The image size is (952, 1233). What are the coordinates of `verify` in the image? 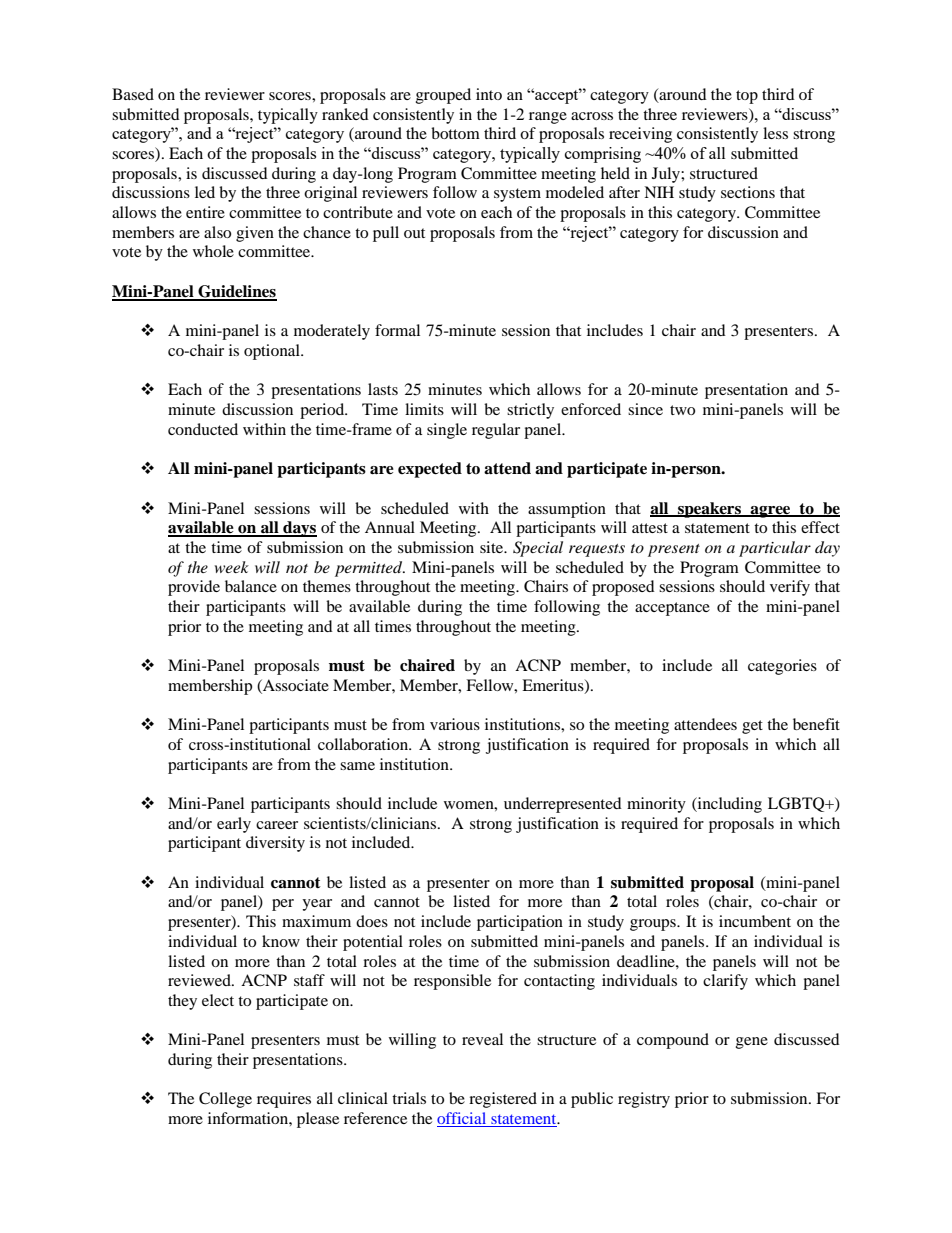 It's located at (790, 588).
